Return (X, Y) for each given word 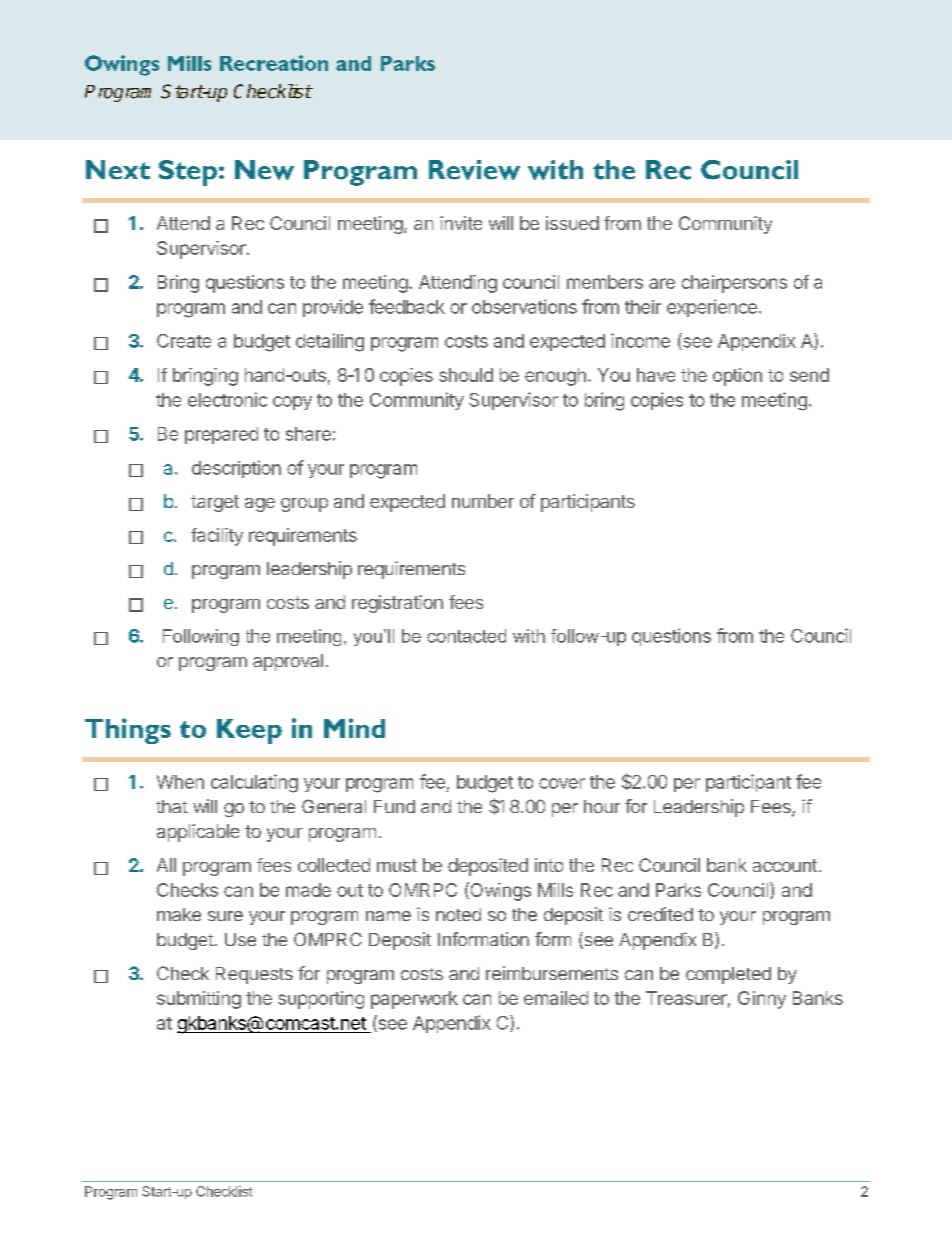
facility (217, 537)
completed (728, 975)
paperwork (414, 1000)
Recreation (274, 63)
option (737, 377)
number (483, 501)
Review (474, 170)
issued (572, 223)
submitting (199, 1000)
